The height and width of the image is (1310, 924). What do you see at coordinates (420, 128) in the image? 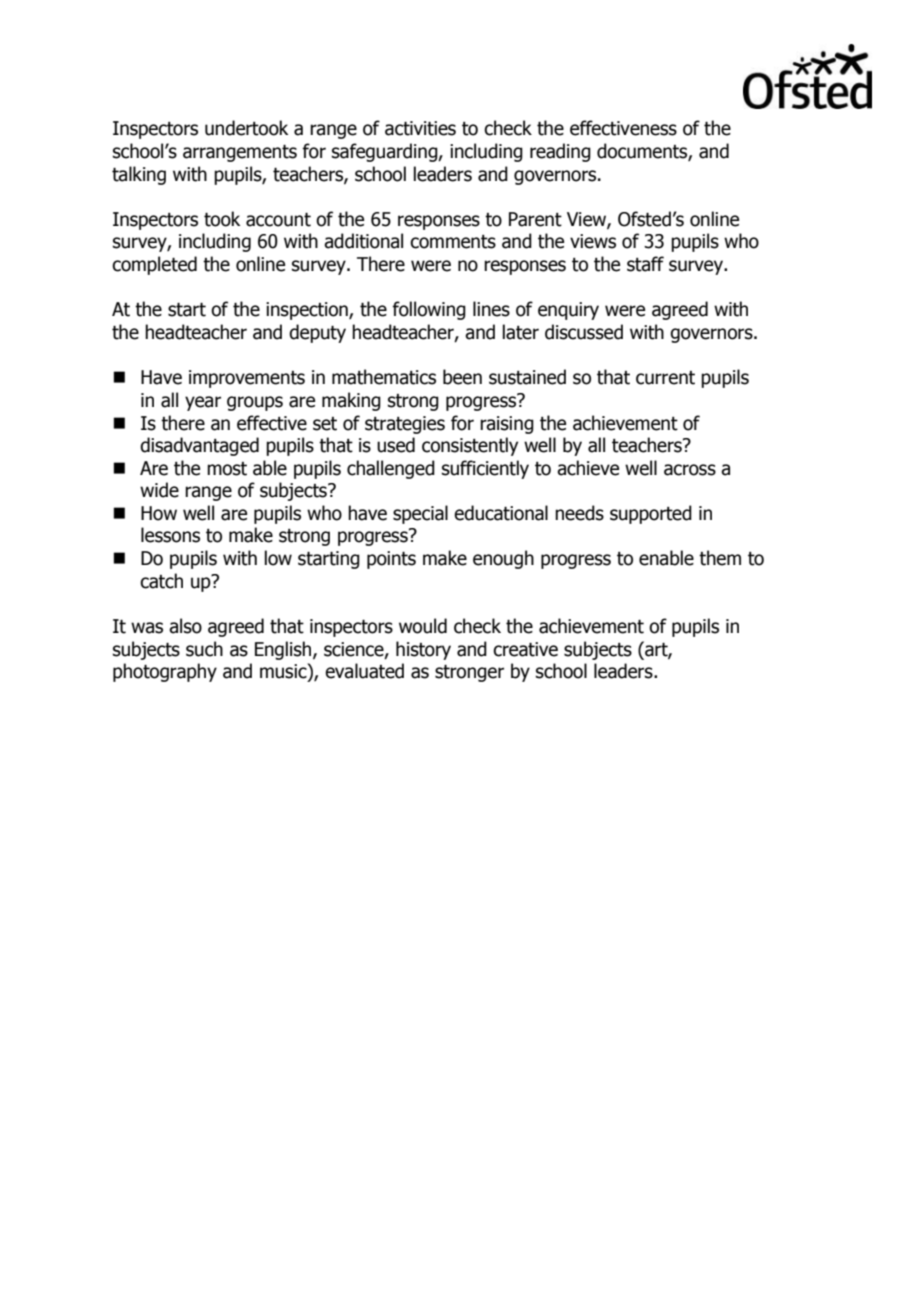
I see `activities` at bounding box center [420, 128].
